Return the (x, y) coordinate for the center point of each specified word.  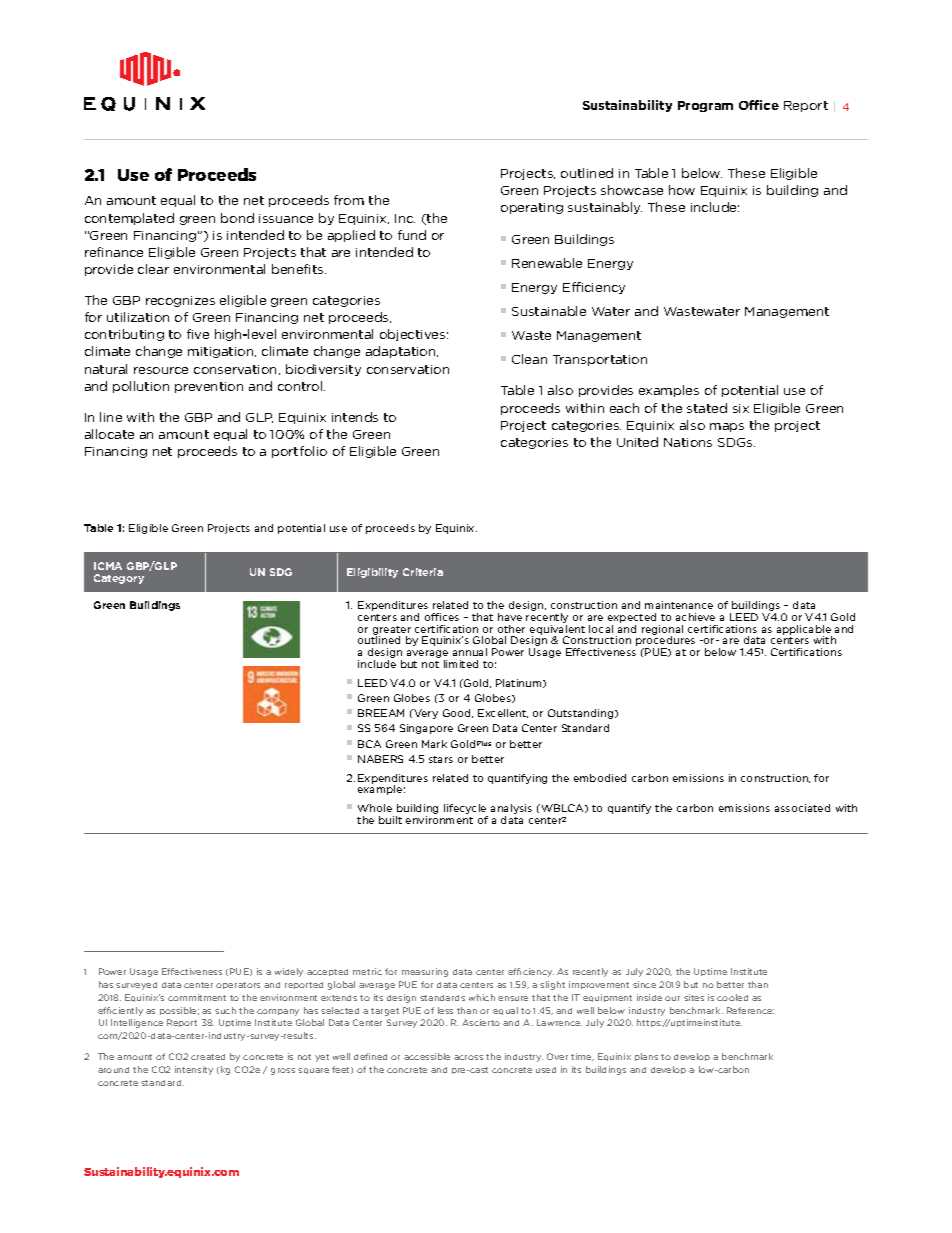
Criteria (423, 572)
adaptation (402, 352)
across (468, 1057)
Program (705, 106)
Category (119, 579)
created (208, 1057)
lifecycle (466, 810)
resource (161, 370)
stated (707, 408)
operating (532, 208)
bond (237, 218)
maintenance (679, 605)
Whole (375, 808)
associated (802, 808)
